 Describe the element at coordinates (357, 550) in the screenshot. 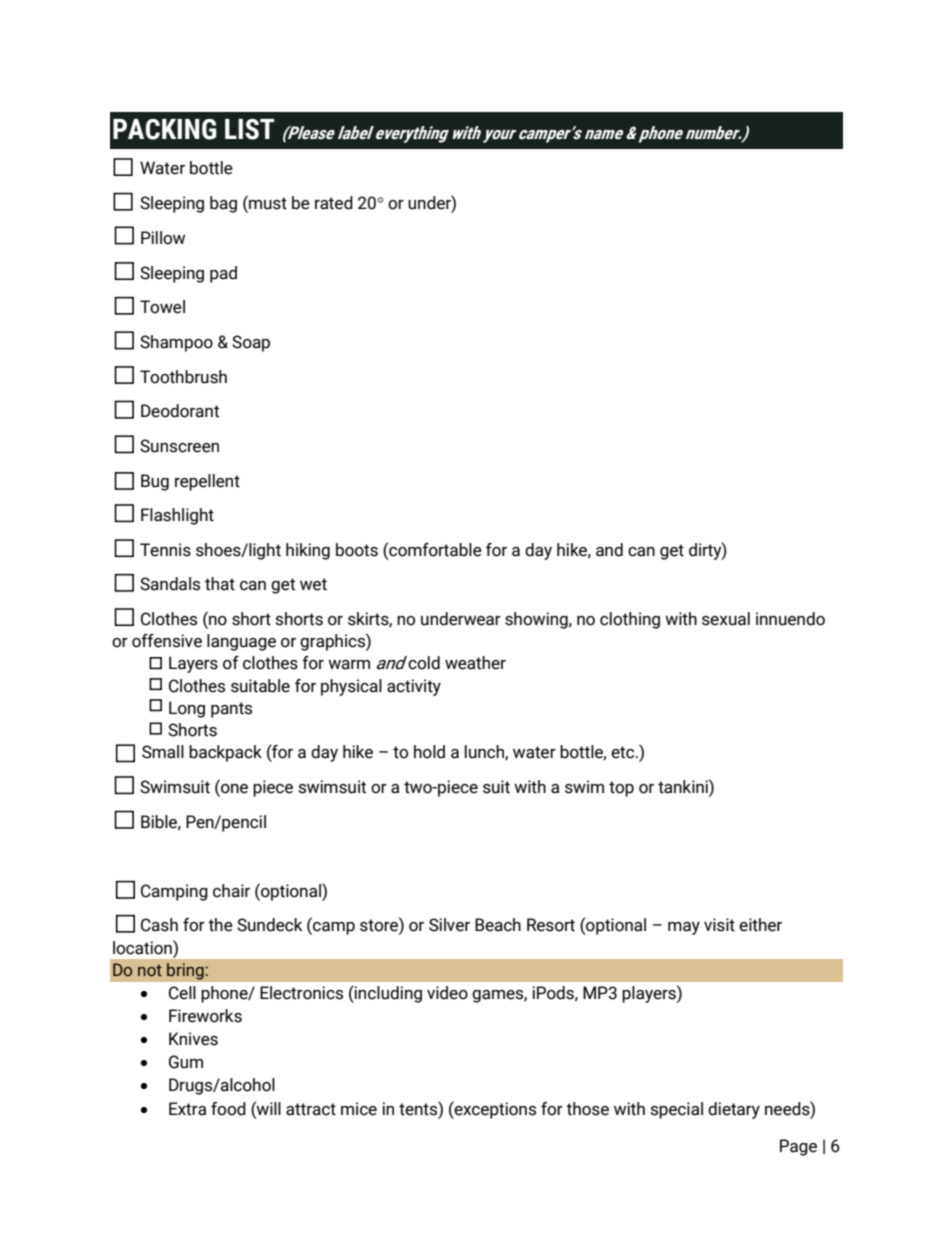

I see `boots` at that location.
